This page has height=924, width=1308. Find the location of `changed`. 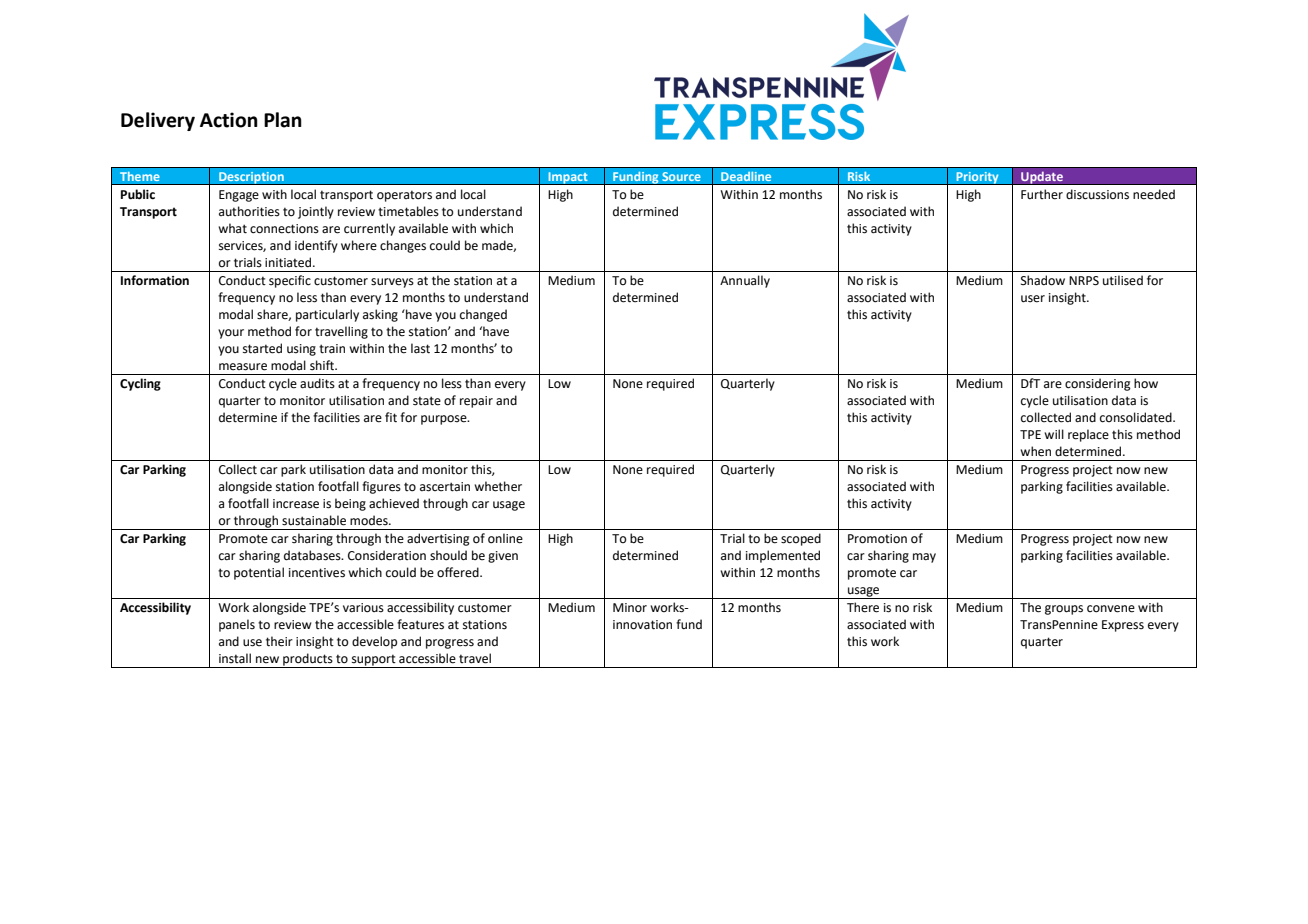

changed is located at coordinates (483, 315).
